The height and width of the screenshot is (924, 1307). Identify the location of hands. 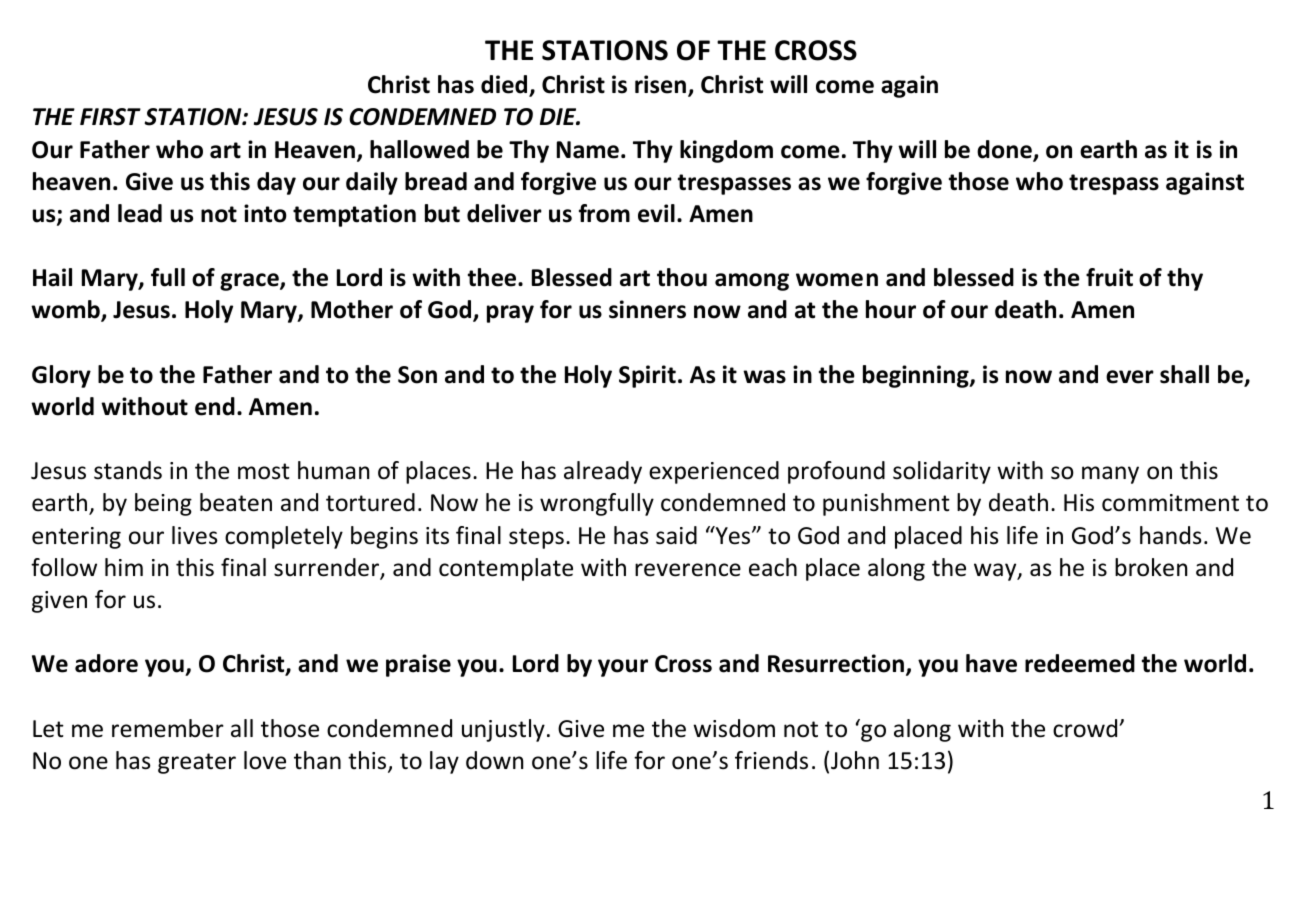
(1171, 535).
